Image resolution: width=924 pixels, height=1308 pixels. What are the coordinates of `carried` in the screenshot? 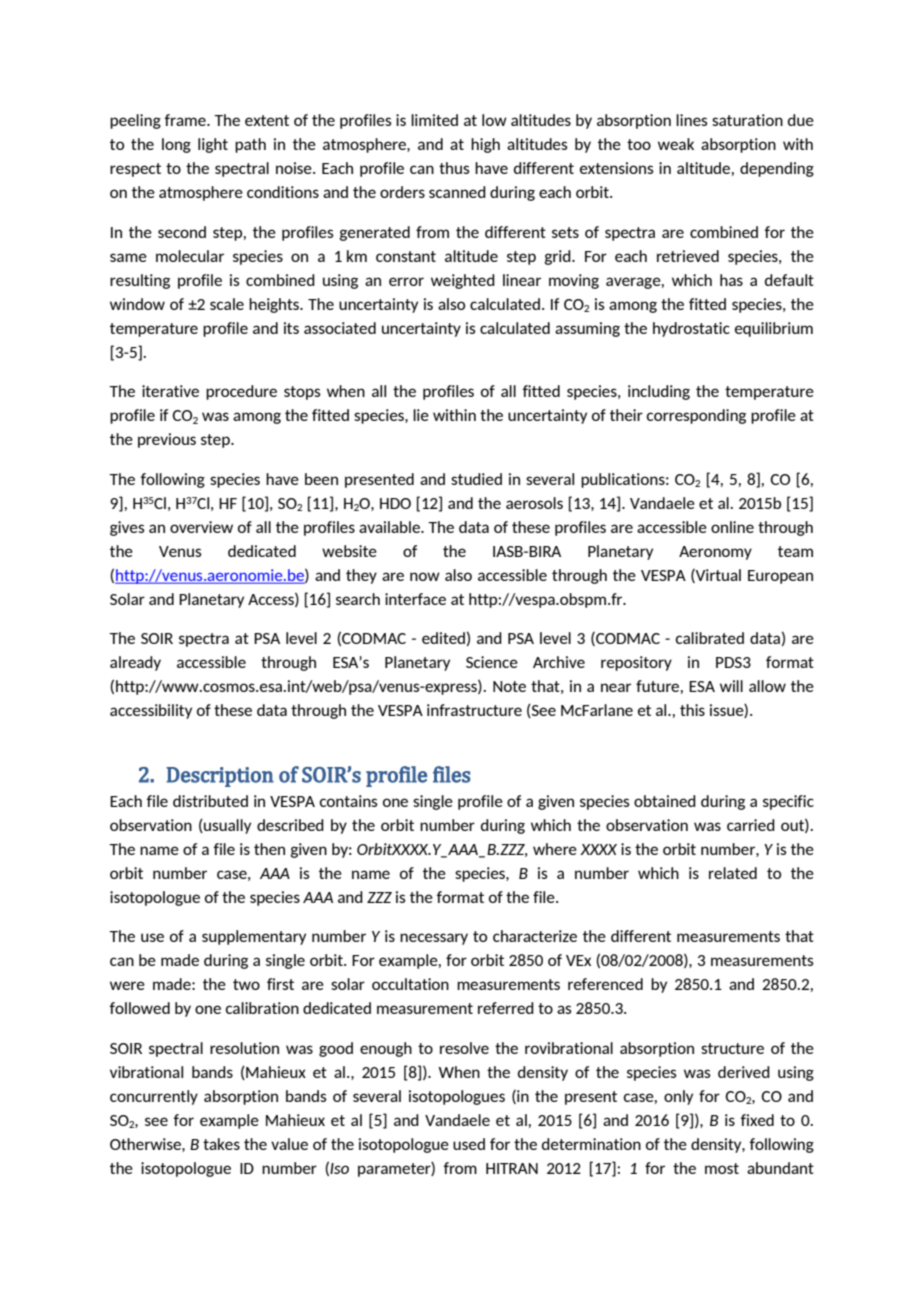 It's located at (751, 825).
